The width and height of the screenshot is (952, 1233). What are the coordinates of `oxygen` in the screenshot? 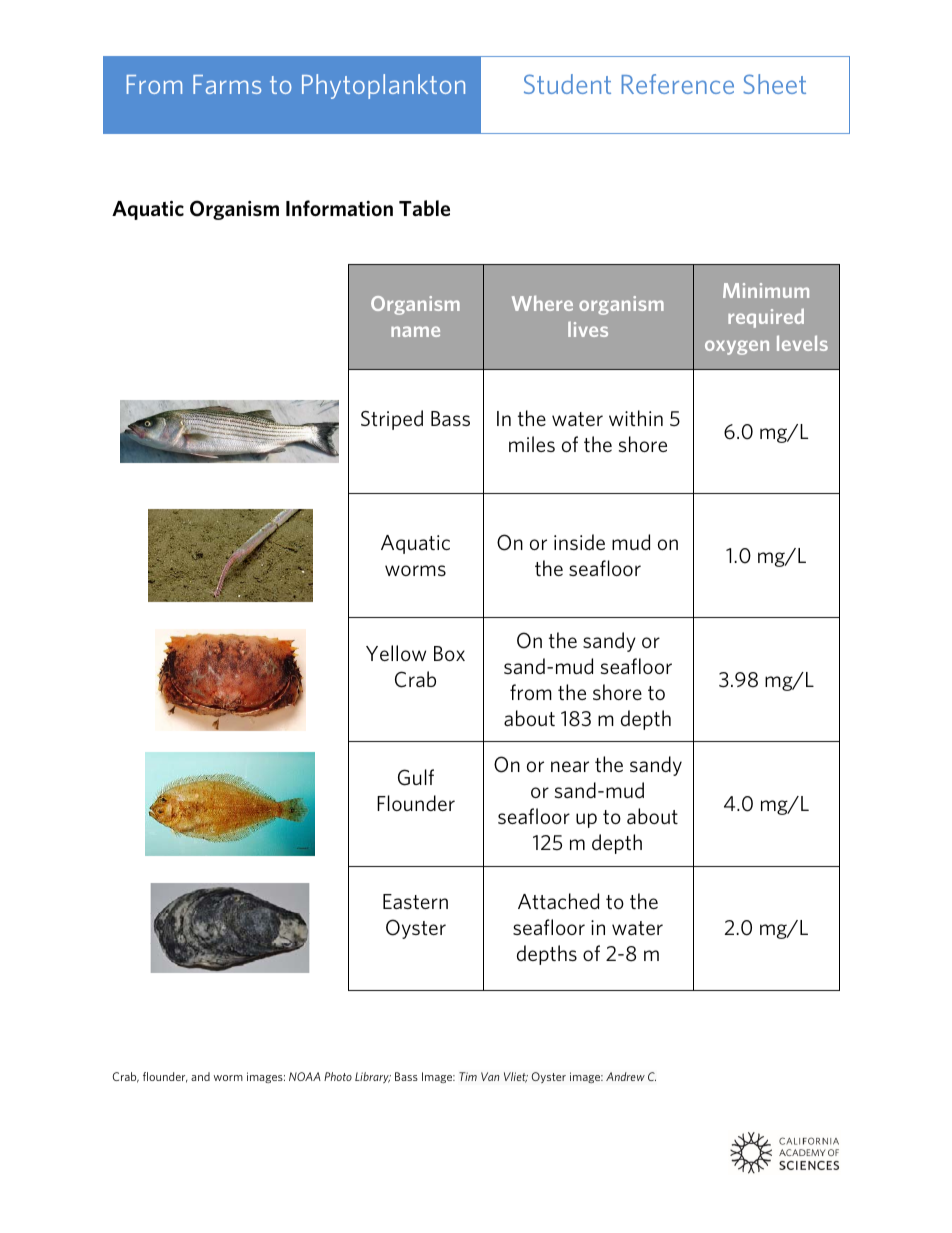 It's located at (737, 347).
